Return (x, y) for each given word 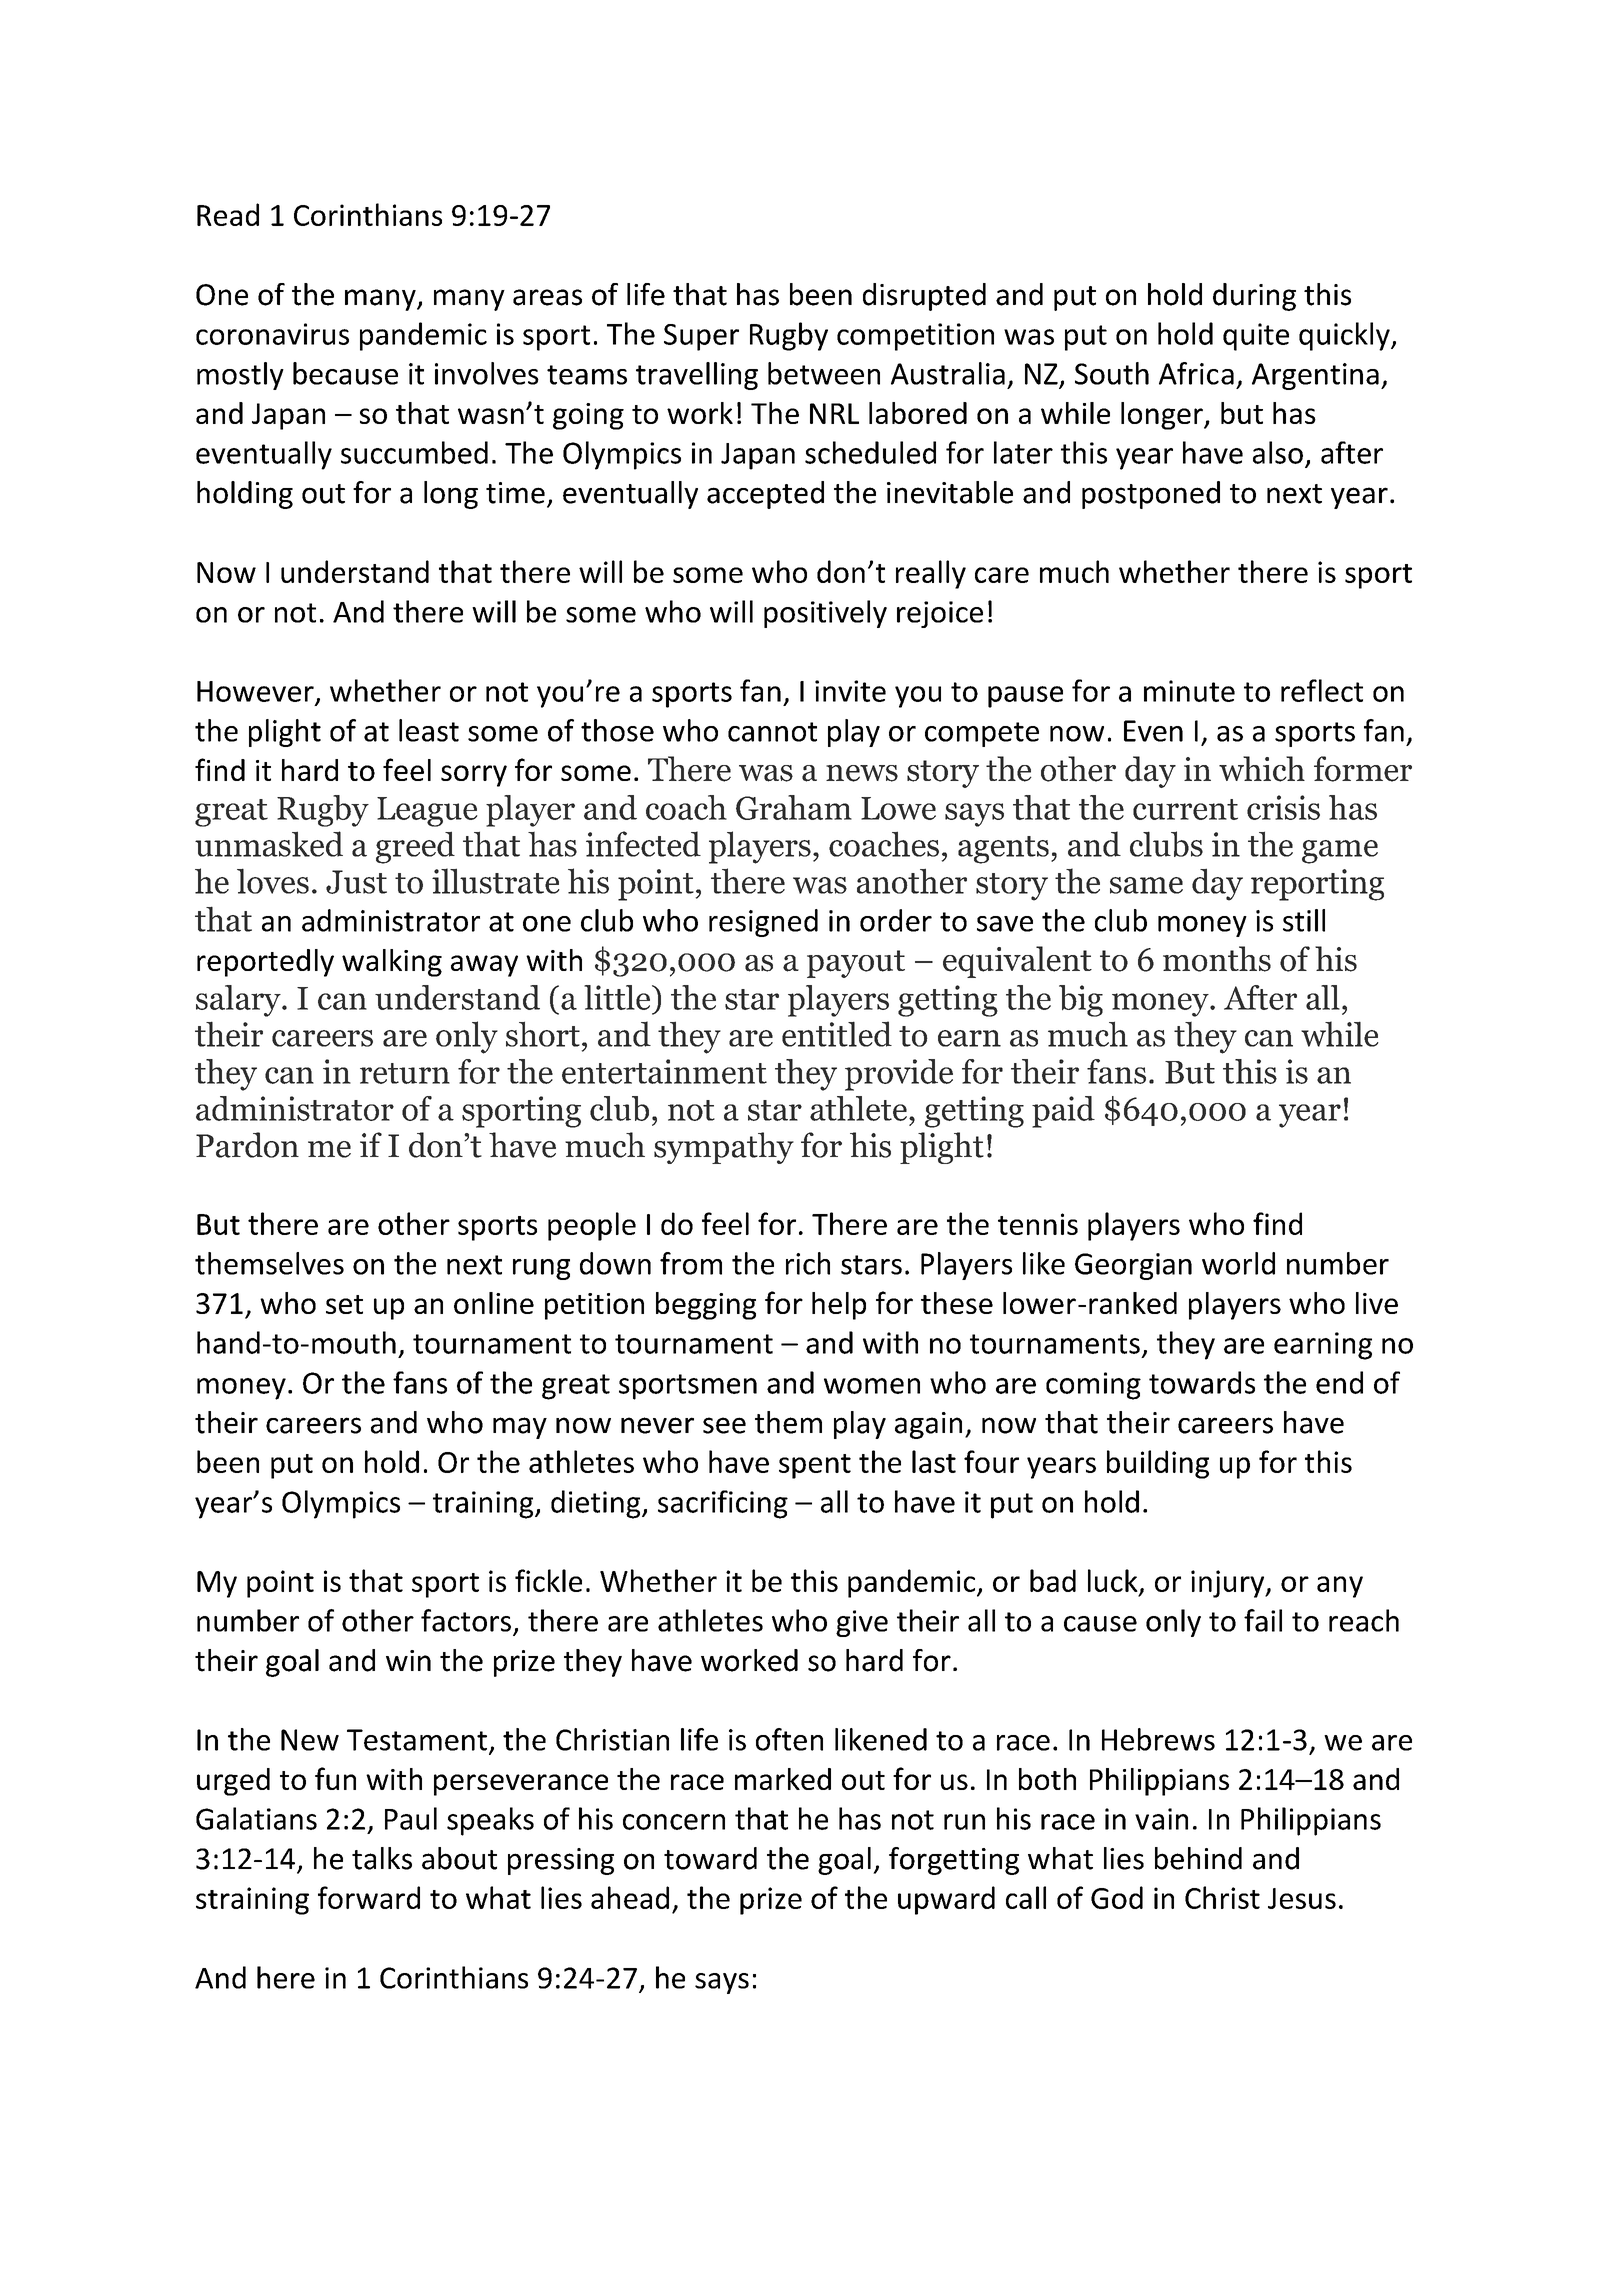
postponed (1151, 495)
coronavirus (272, 334)
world (1238, 1263)
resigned (763, 923)
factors (466, 1620)
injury (1229, 1584)
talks (382, 1858)
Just (356, 882)
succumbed (414, 452)
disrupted (924, 297)
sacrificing (723, 1504)
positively (825, 614)
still (1304, 920)
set (344, 1304)
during (1254, 297)
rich (808, 1263)
